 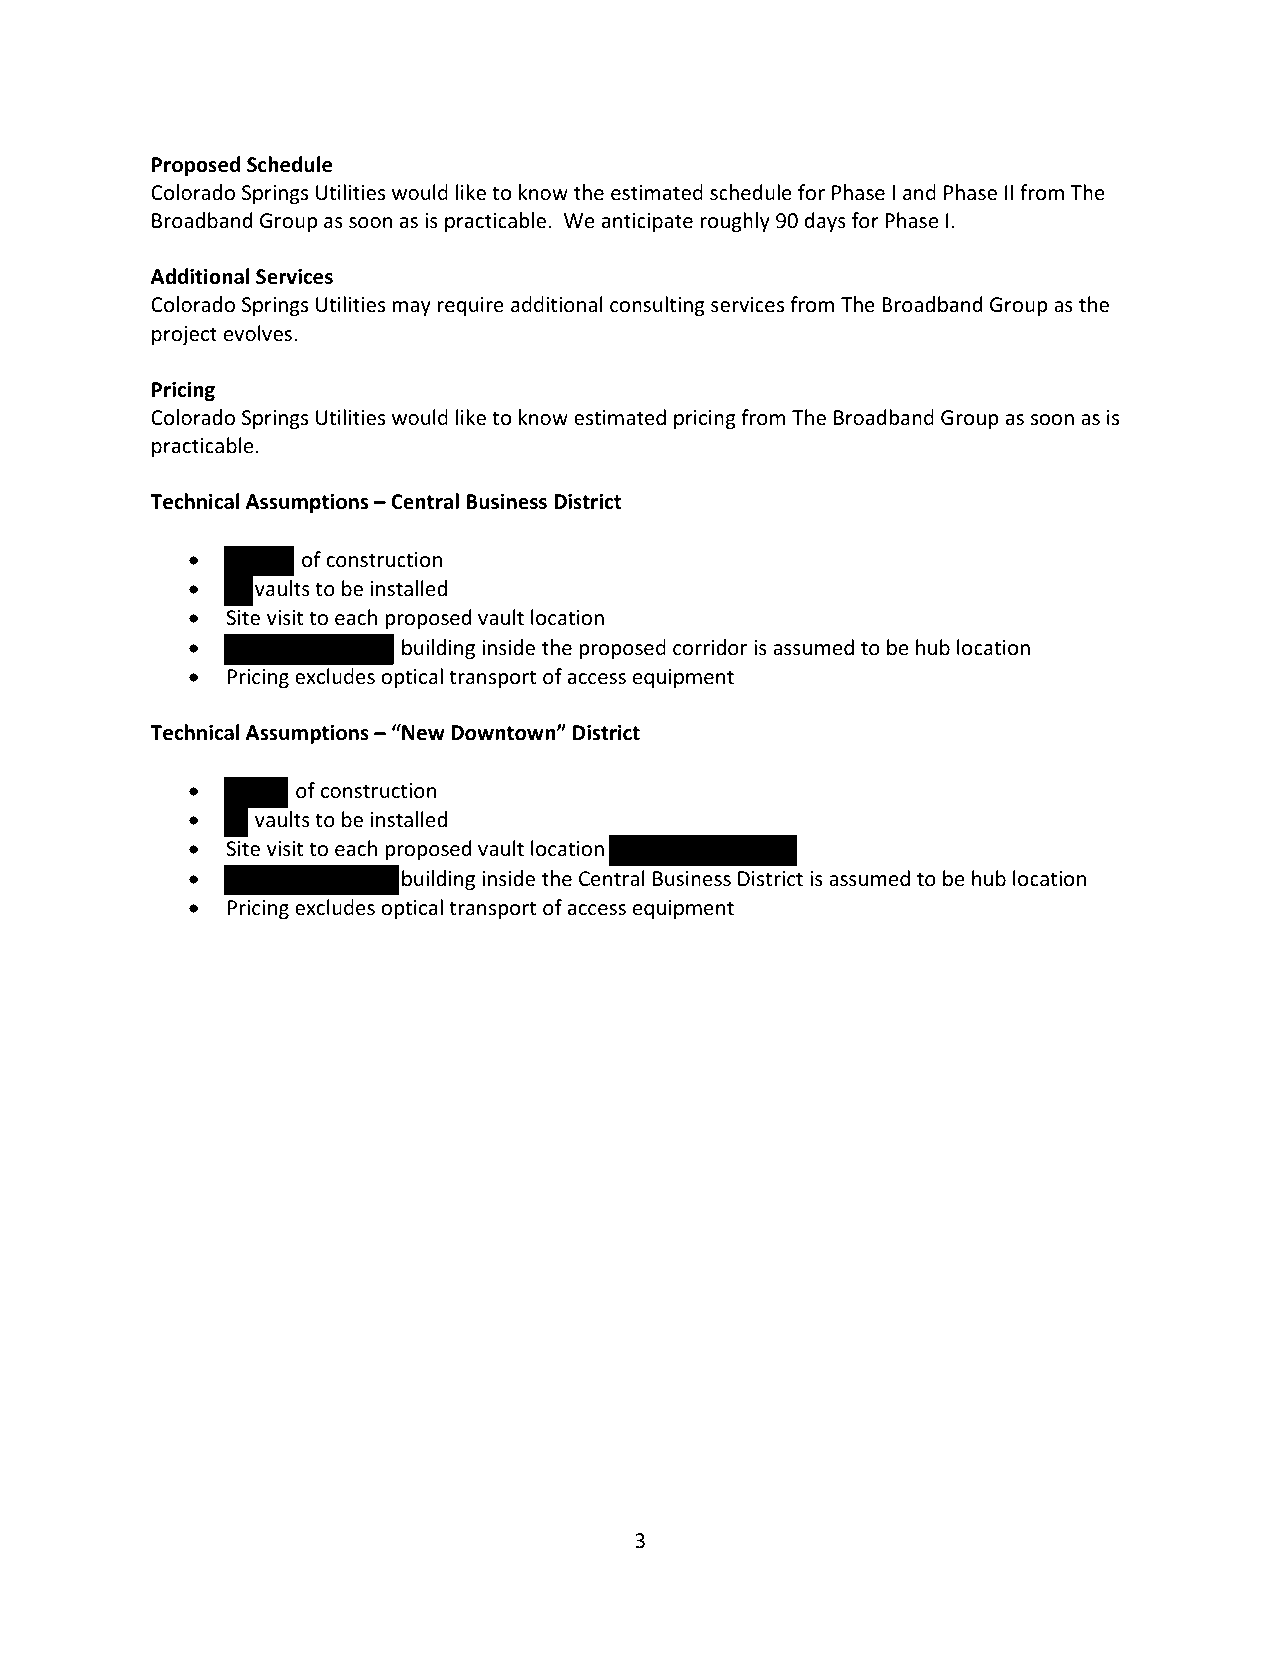 I want to click on anticipate, so click(x=647, y=222).
